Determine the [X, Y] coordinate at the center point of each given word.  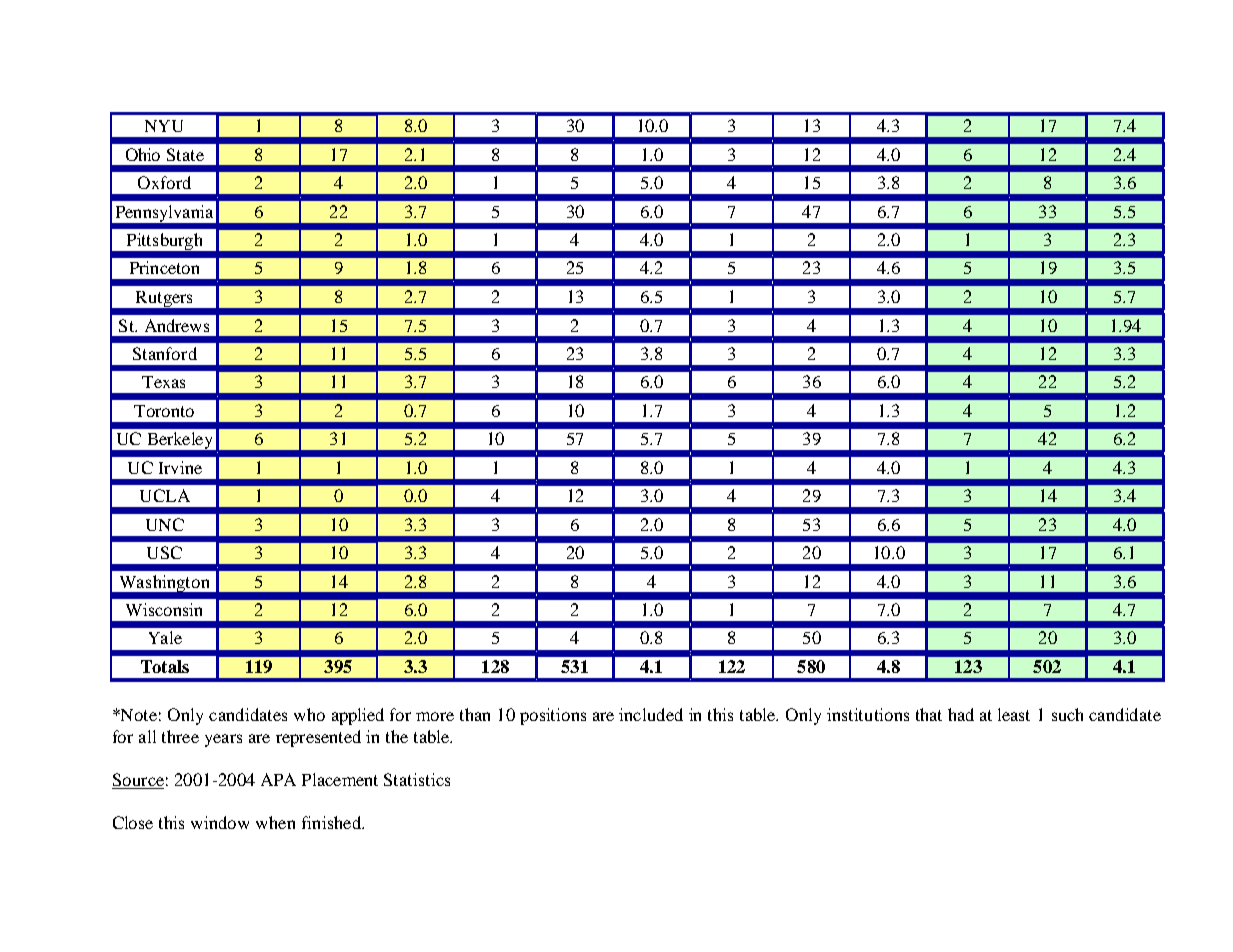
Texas [163, 382]
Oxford [164, 182]
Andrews [177, 325]
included [651, 714]
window [220, 822]
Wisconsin [164, 609]
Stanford [165, 353]
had [961, 714]
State [185, 154]
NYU [164, 126]
